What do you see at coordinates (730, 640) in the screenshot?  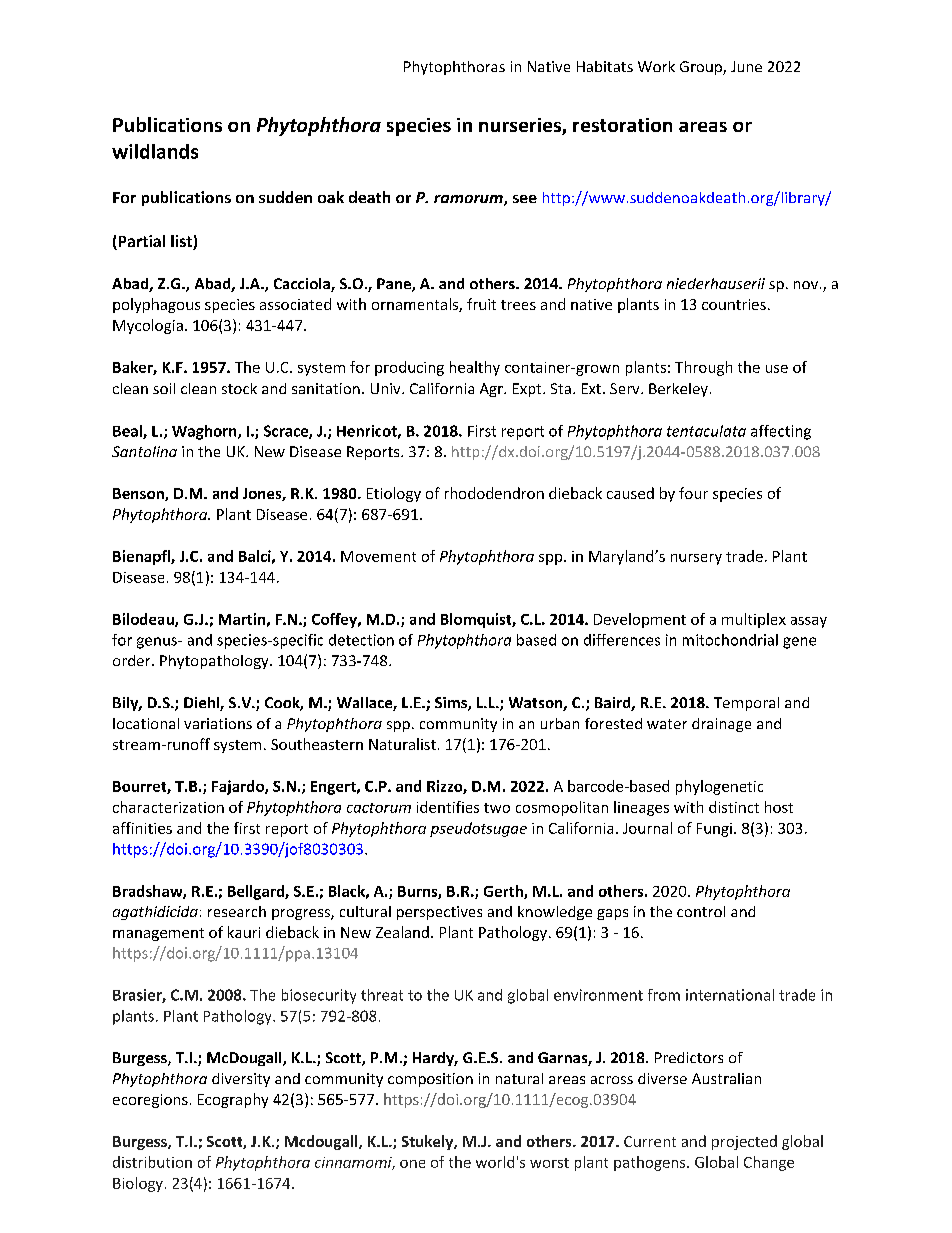 I see `mitochondrial` at bounding box center [730, 640].
